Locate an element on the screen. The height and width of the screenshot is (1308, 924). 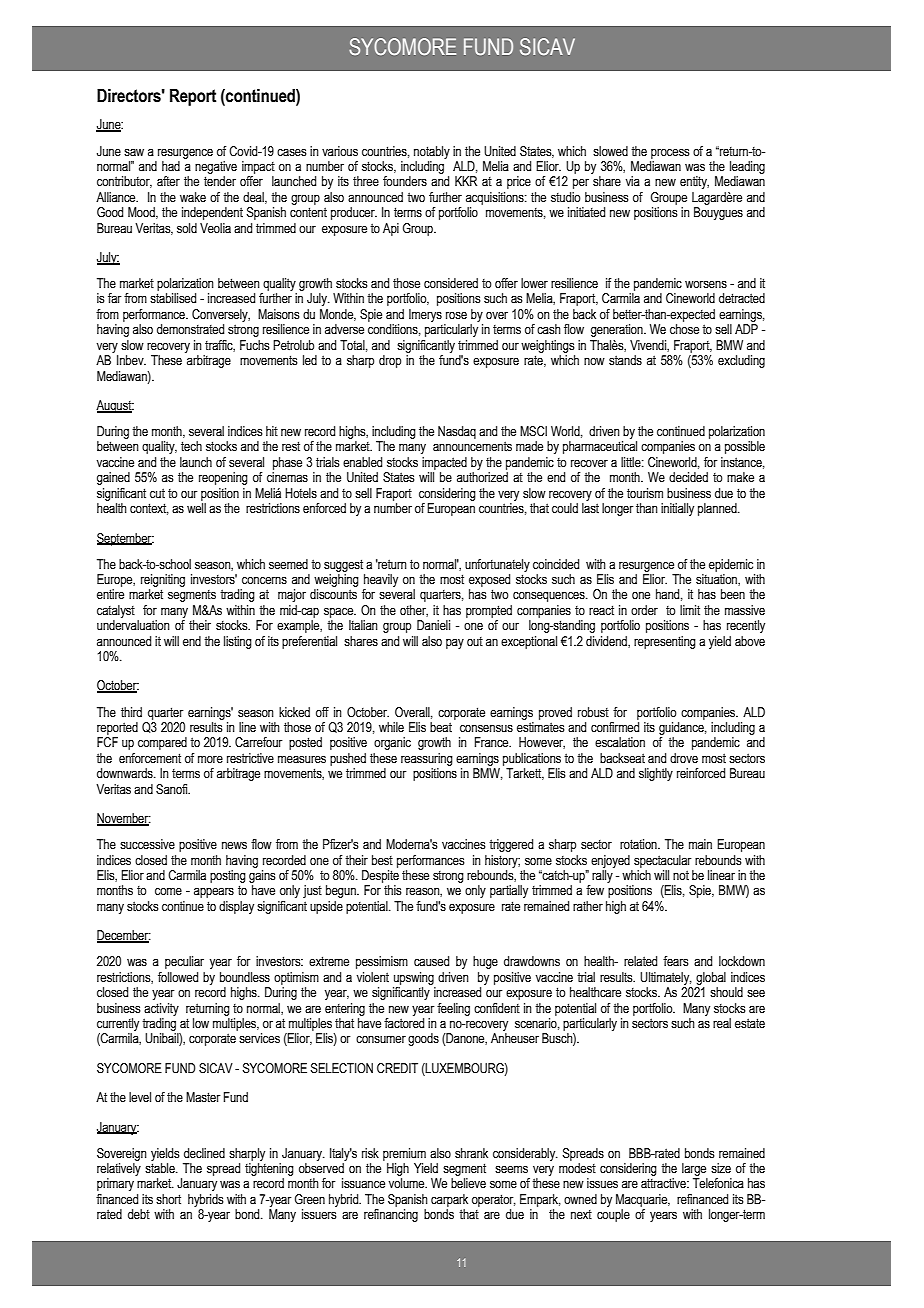
short is located at coordinates (168, 1199).
